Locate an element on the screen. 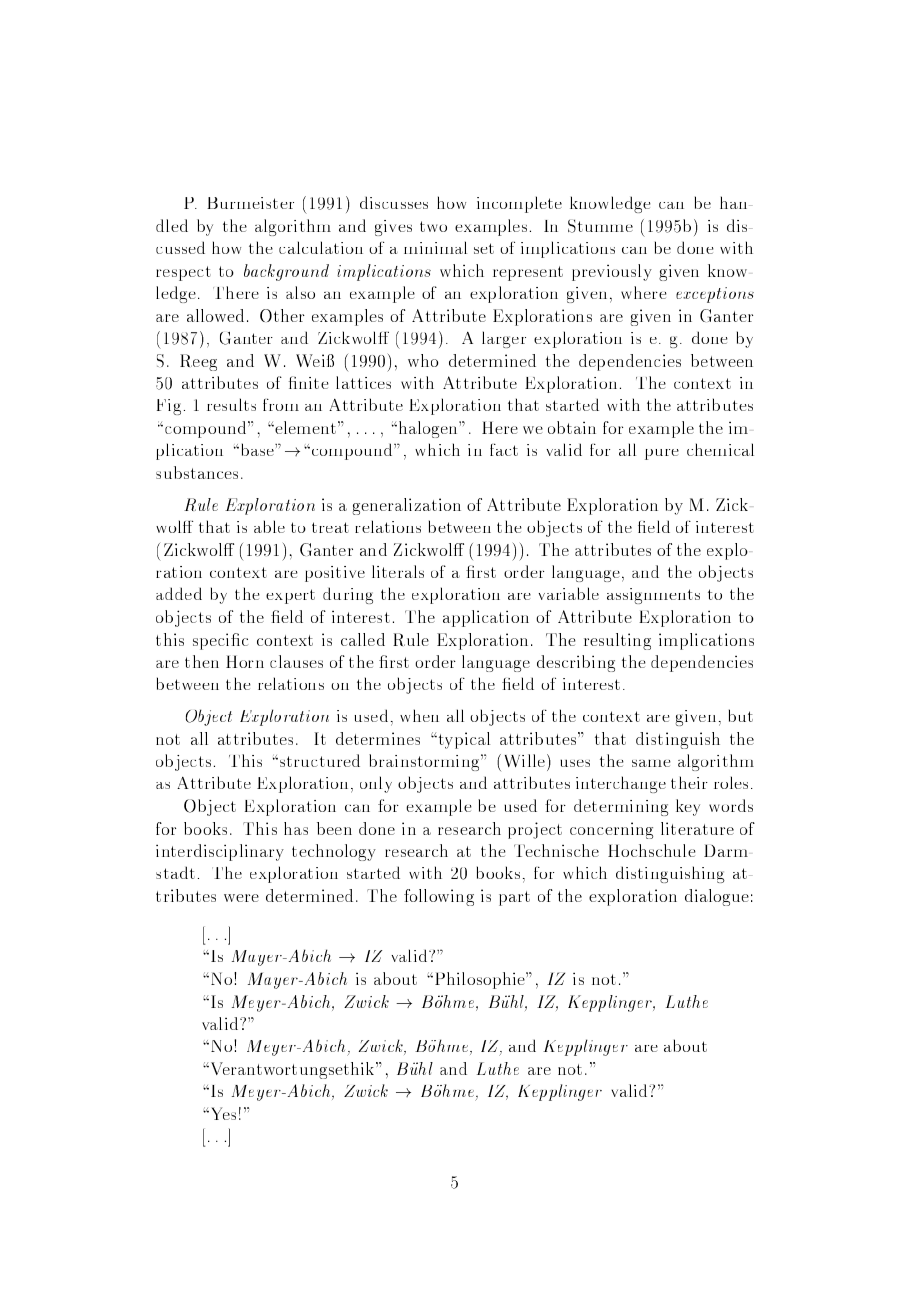  key is located at coordinates (688, 807).
